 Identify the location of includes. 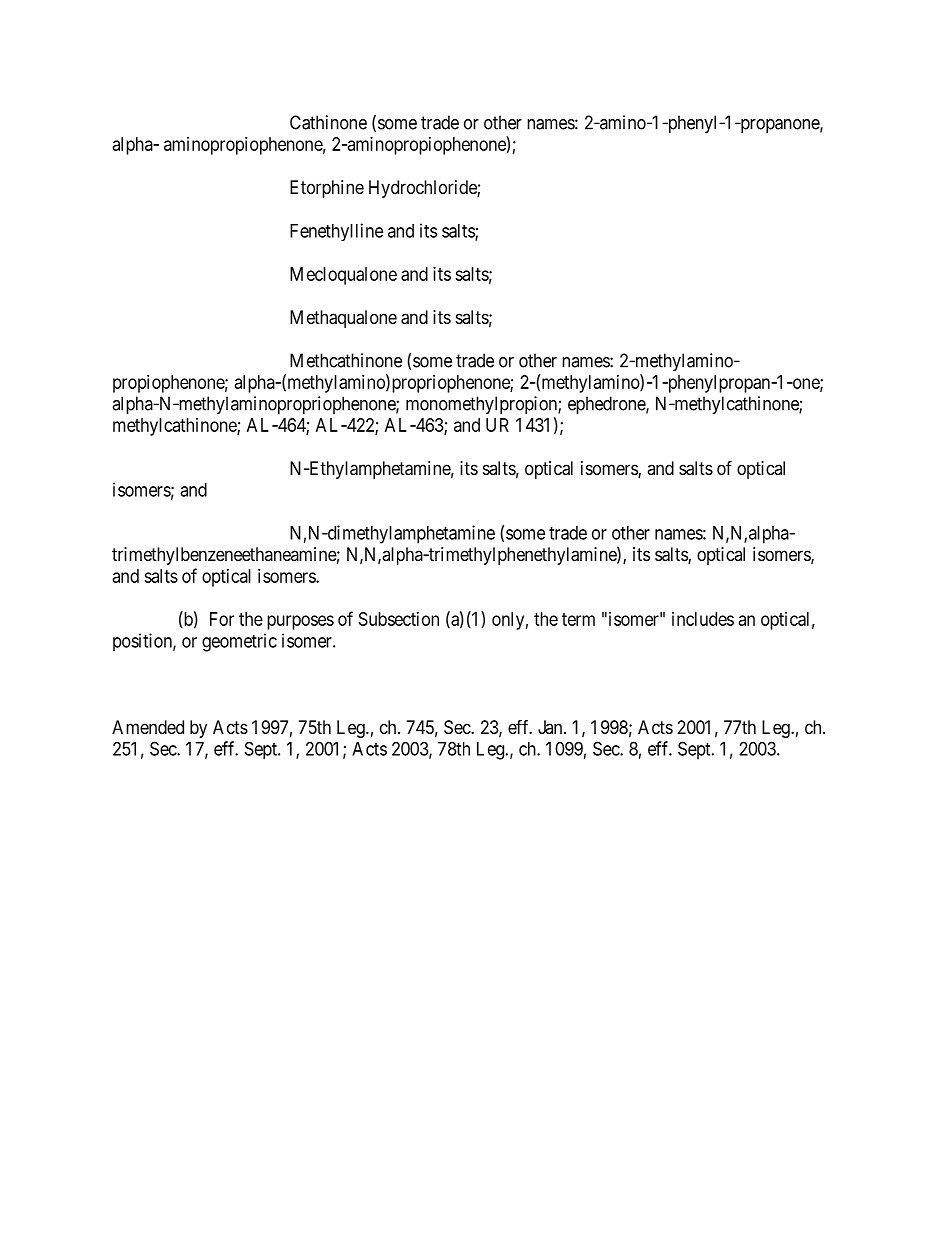
(703, 619).
